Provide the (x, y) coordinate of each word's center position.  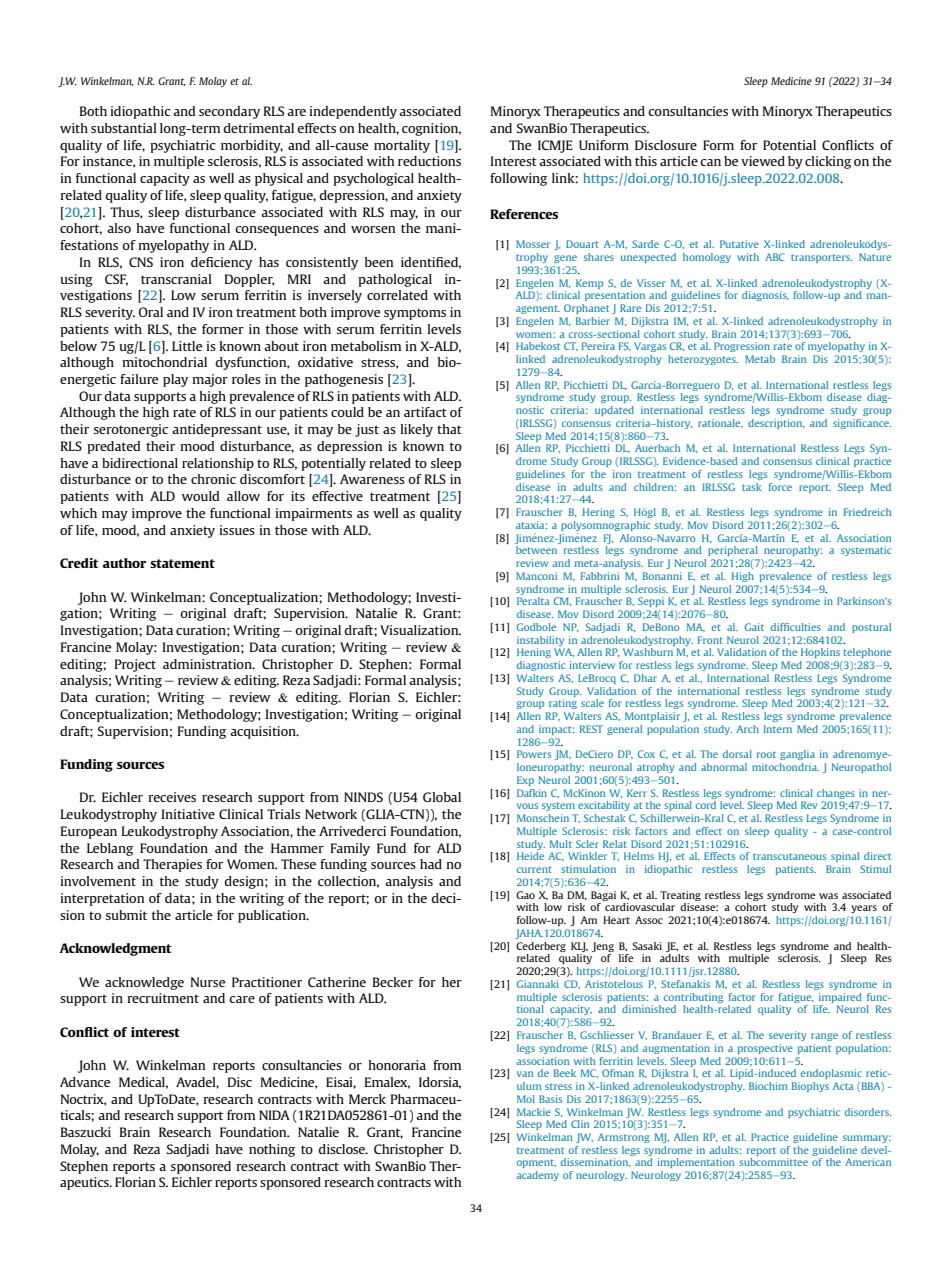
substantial (124, 128)
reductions (429, 161)
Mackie (534, 1112)
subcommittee (773, 1162)
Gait (754, 627)
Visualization (420, 630)
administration (208, 664)
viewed (763, 161)
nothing (272, 1150)
